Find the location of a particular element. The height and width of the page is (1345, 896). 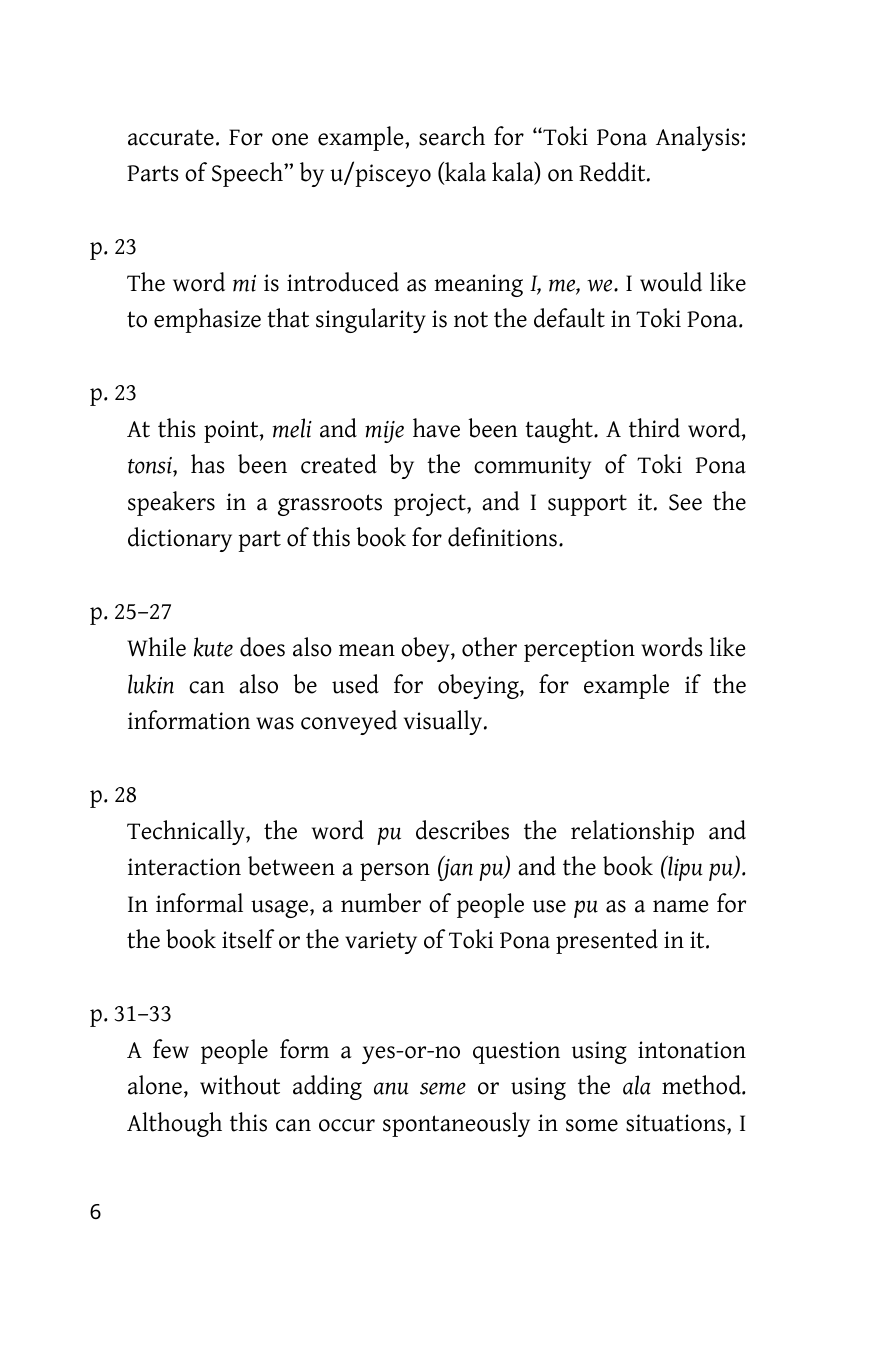

search is located at coordinates (452, 136).
